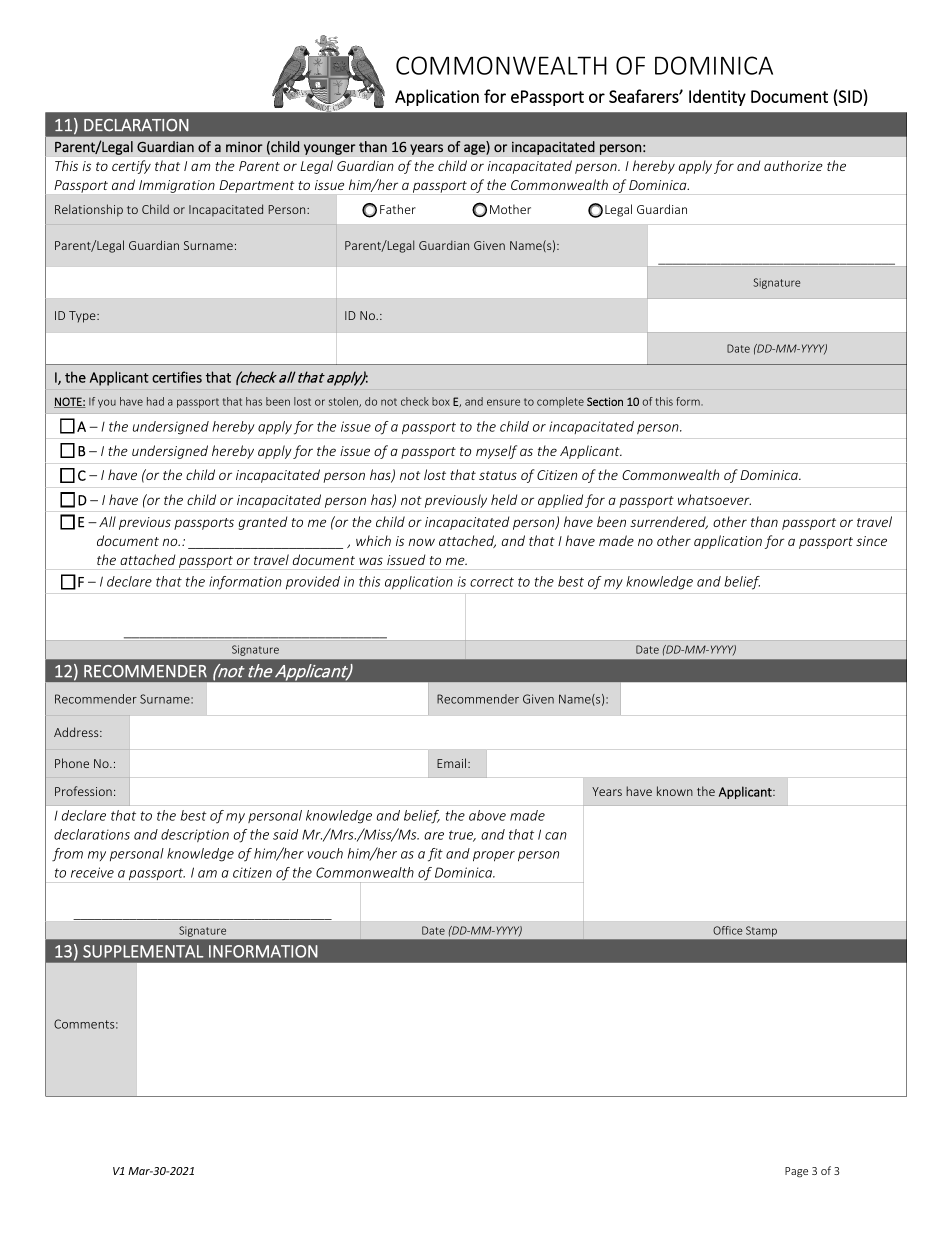  What do you see at coordinates (494, 856) in the document?
I see `proper` at bounding box center [494, 856].
